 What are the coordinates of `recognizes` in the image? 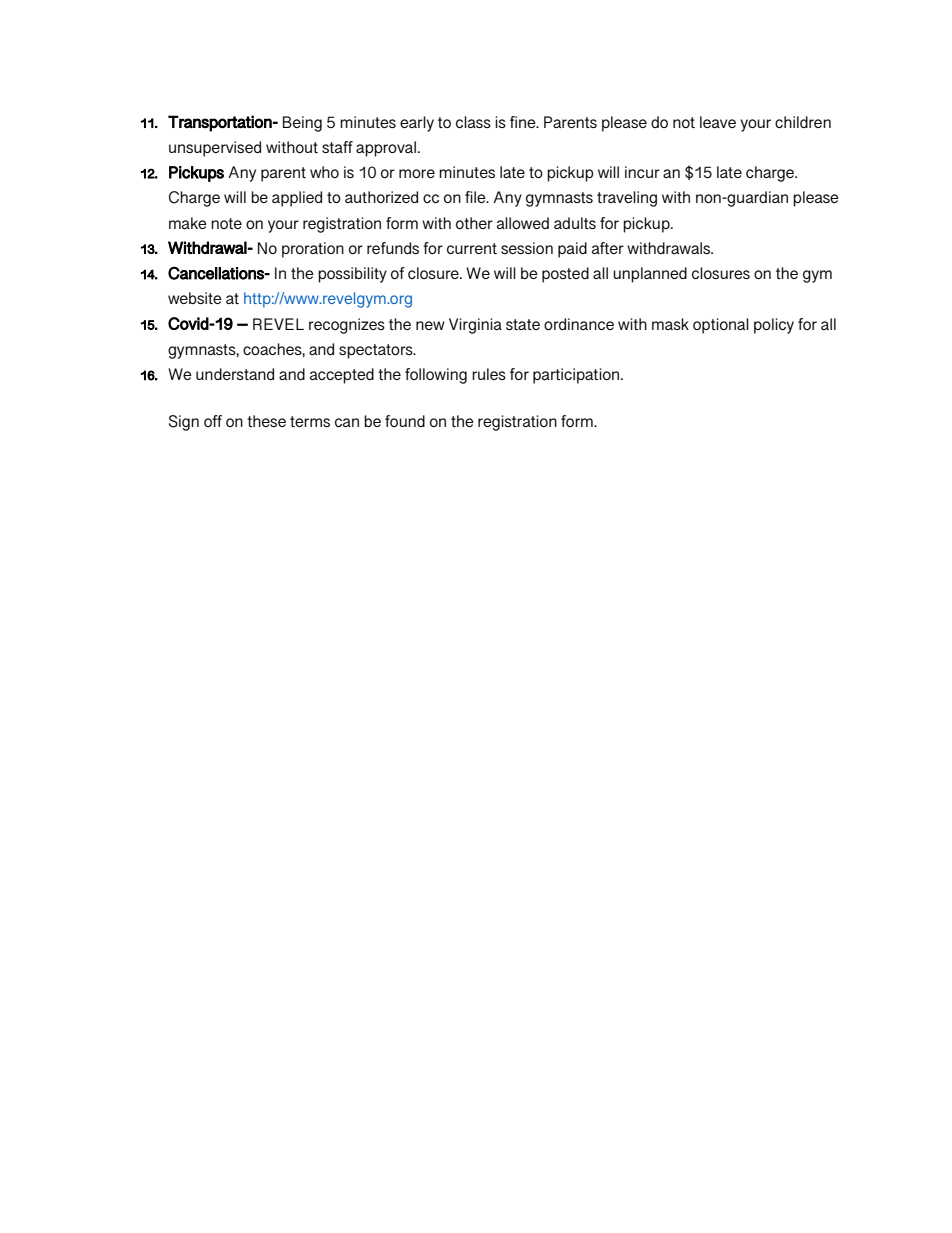 It's located at (347, 326).
